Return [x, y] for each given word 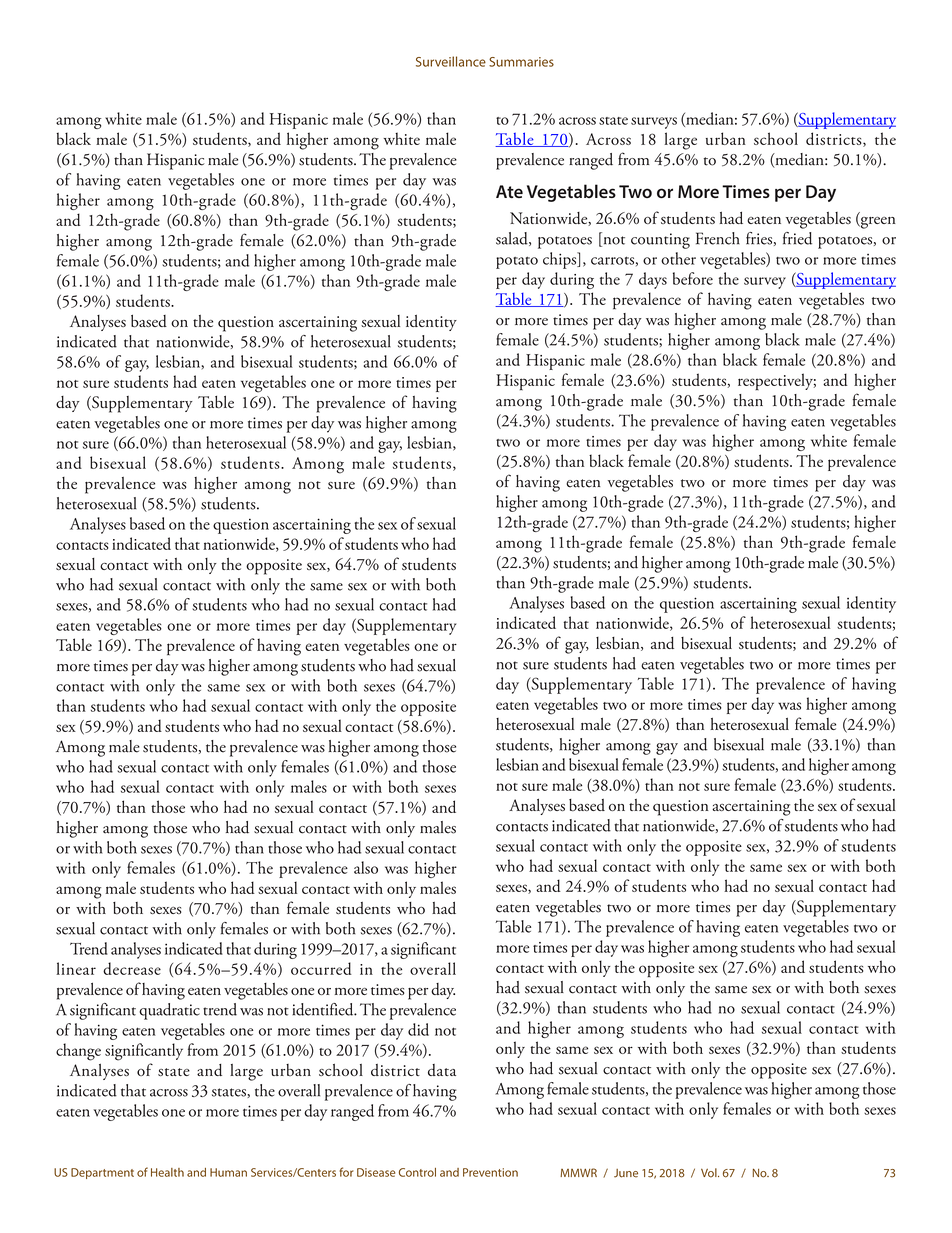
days [653, 280]
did [418, 1029]
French [718, 238]
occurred [321, 968]
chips [561, 260]
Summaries [521, 62]
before [693, 278]
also [366, 867]
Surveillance [451, 61]
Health [167, 1172]
